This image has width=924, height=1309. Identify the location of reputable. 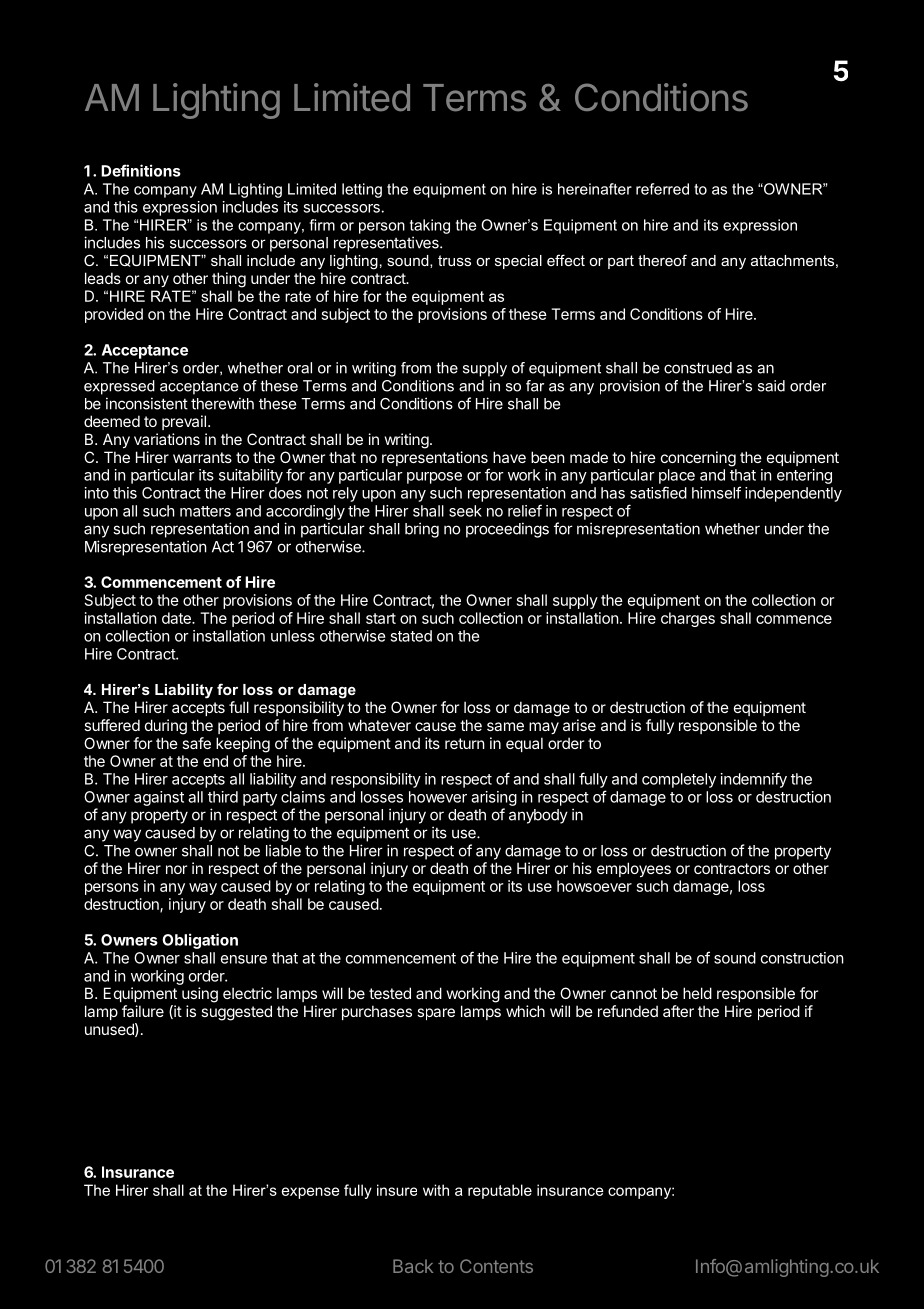
(500, 1191).
